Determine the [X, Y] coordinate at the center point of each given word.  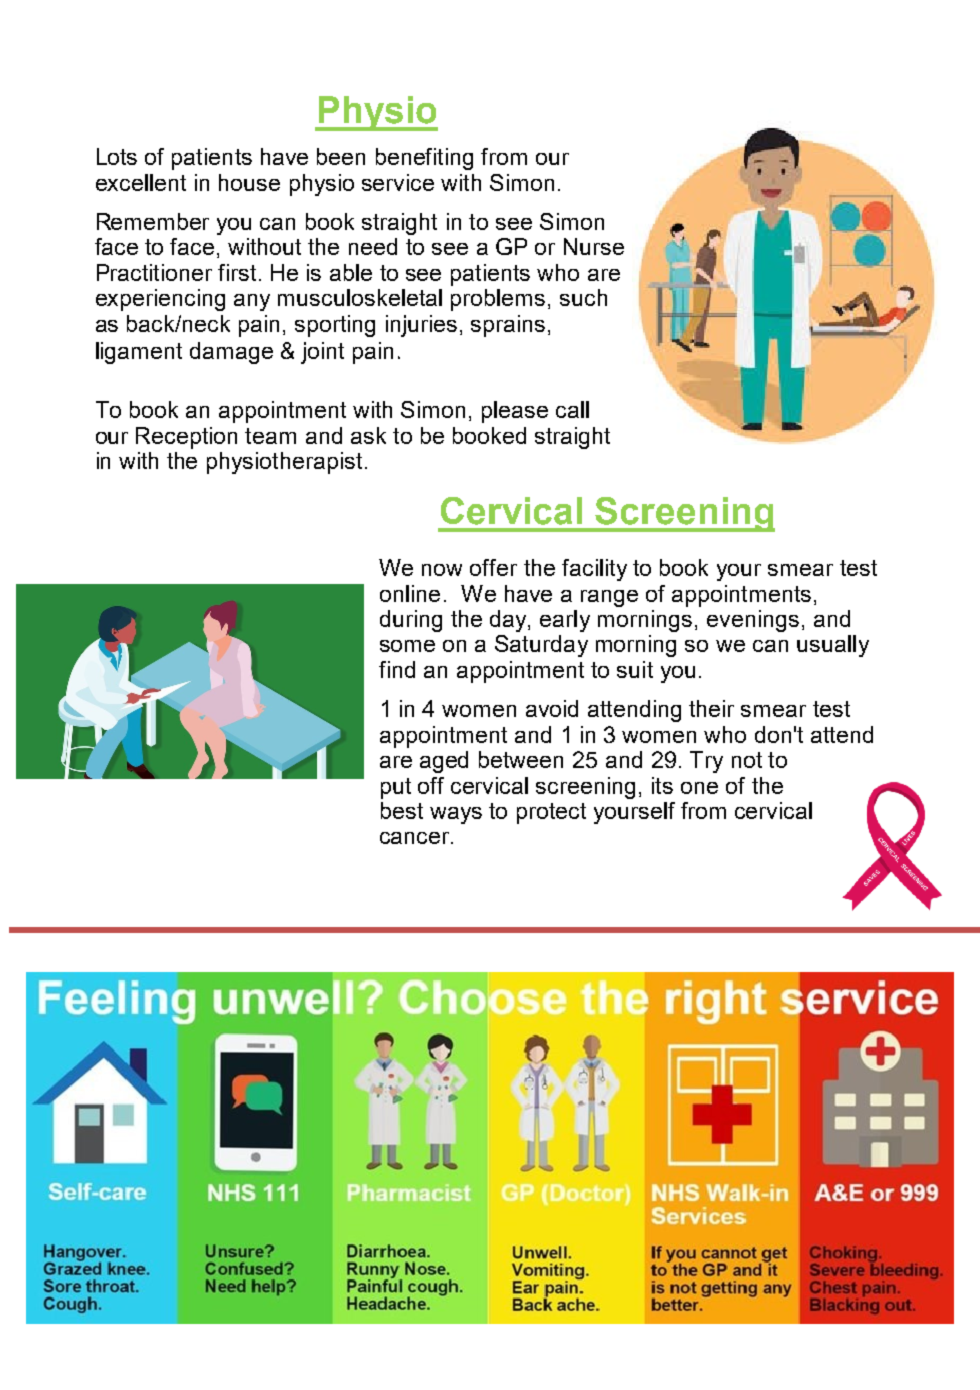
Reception [186, 438]
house [249, 182]
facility [594, 570]
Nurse [594, 246]
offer [493, 567]
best [402, 810]
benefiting [424, 159]
